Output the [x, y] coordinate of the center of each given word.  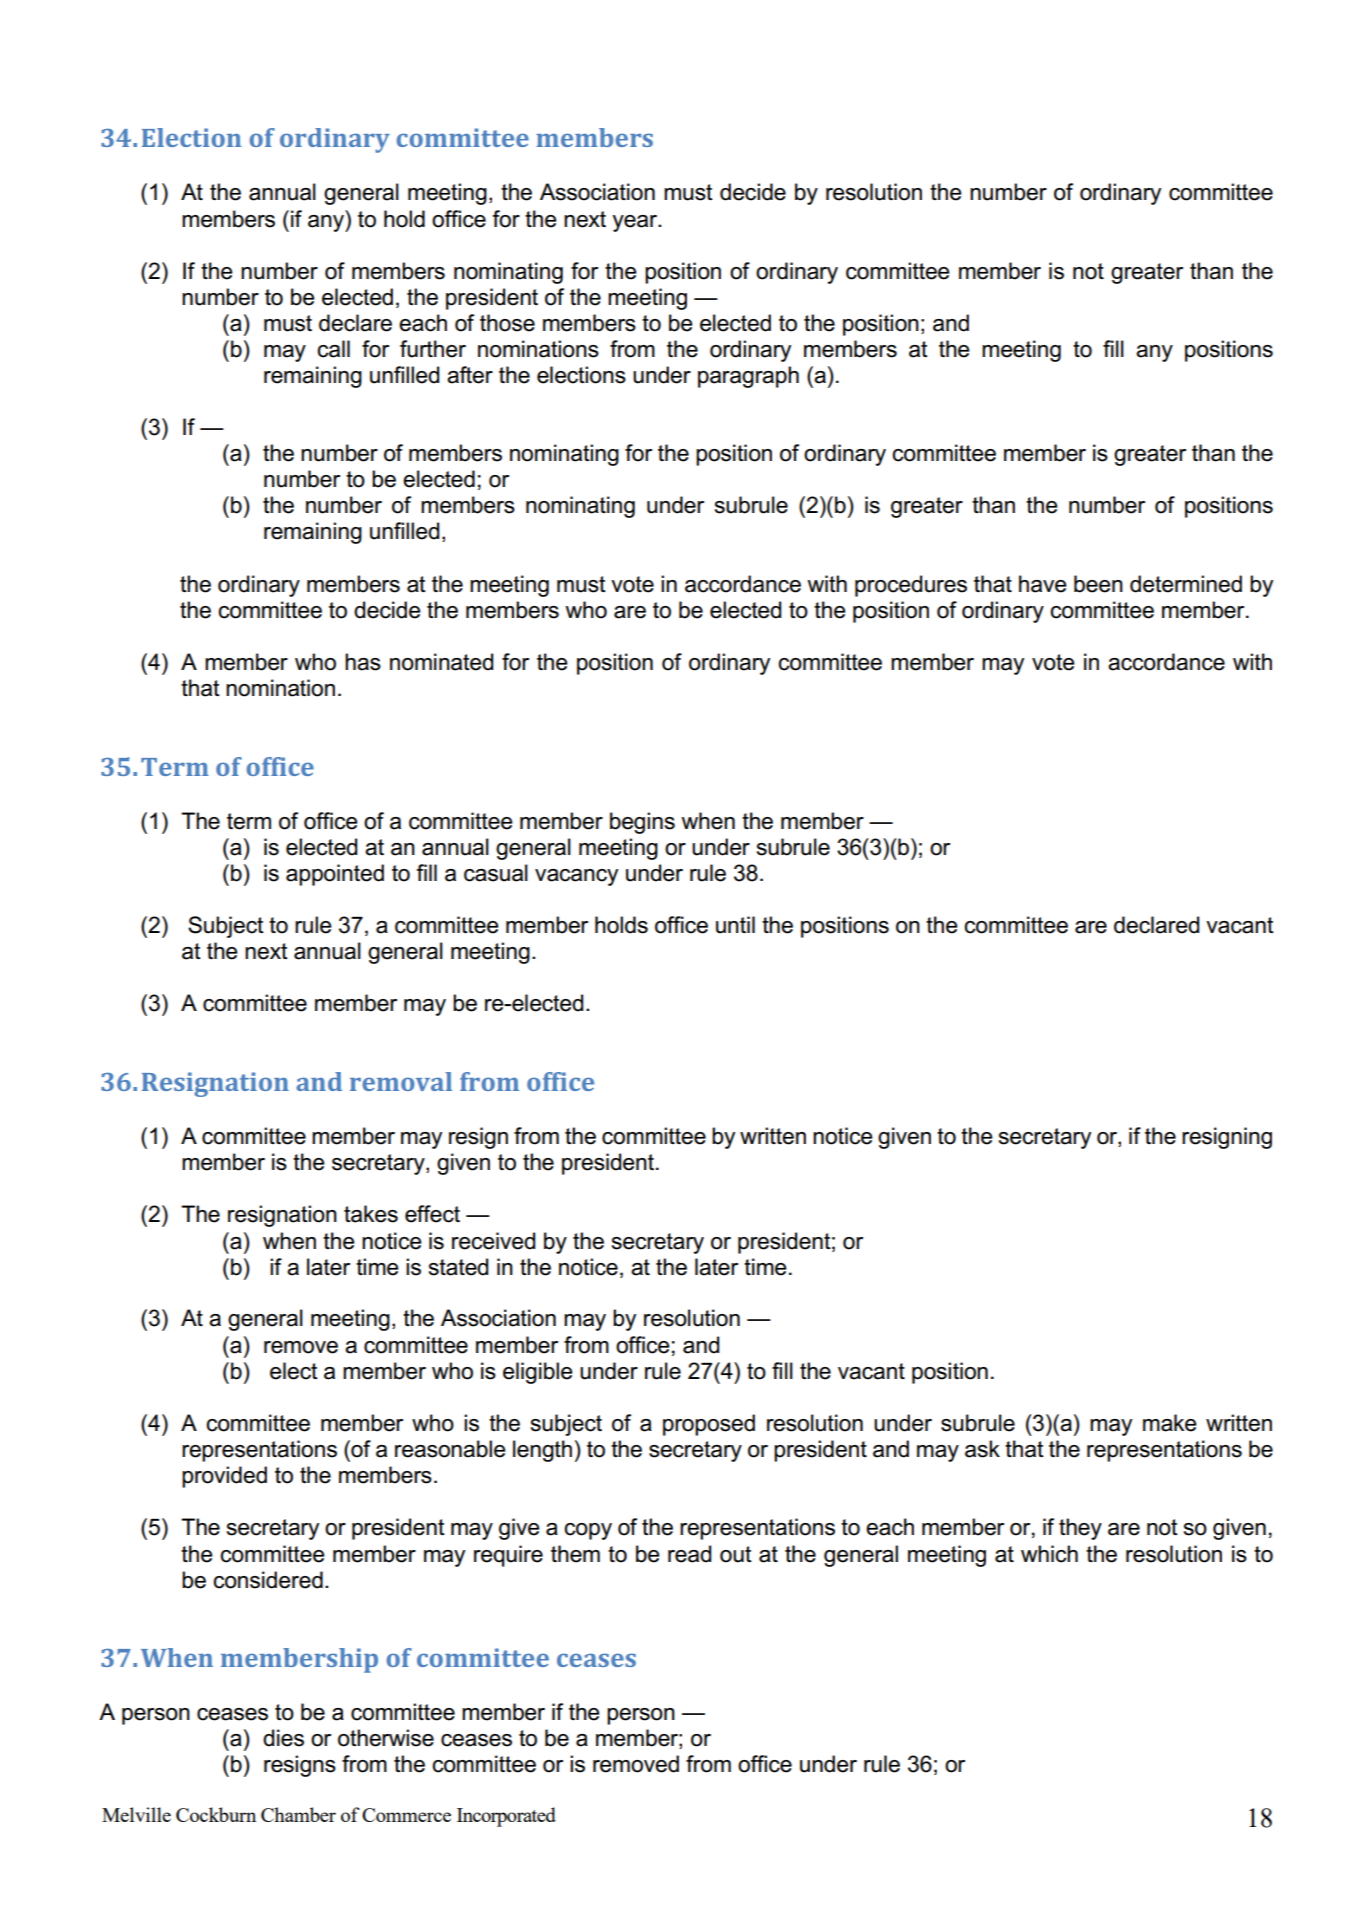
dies [283, 1738]
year [636, 223]
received [493, 1241]
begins [642, 823]
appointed [335, 875]
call [333, 349]
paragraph [748, 377]
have [1043, 584]
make [1170, 1423]
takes [371, 1214]
